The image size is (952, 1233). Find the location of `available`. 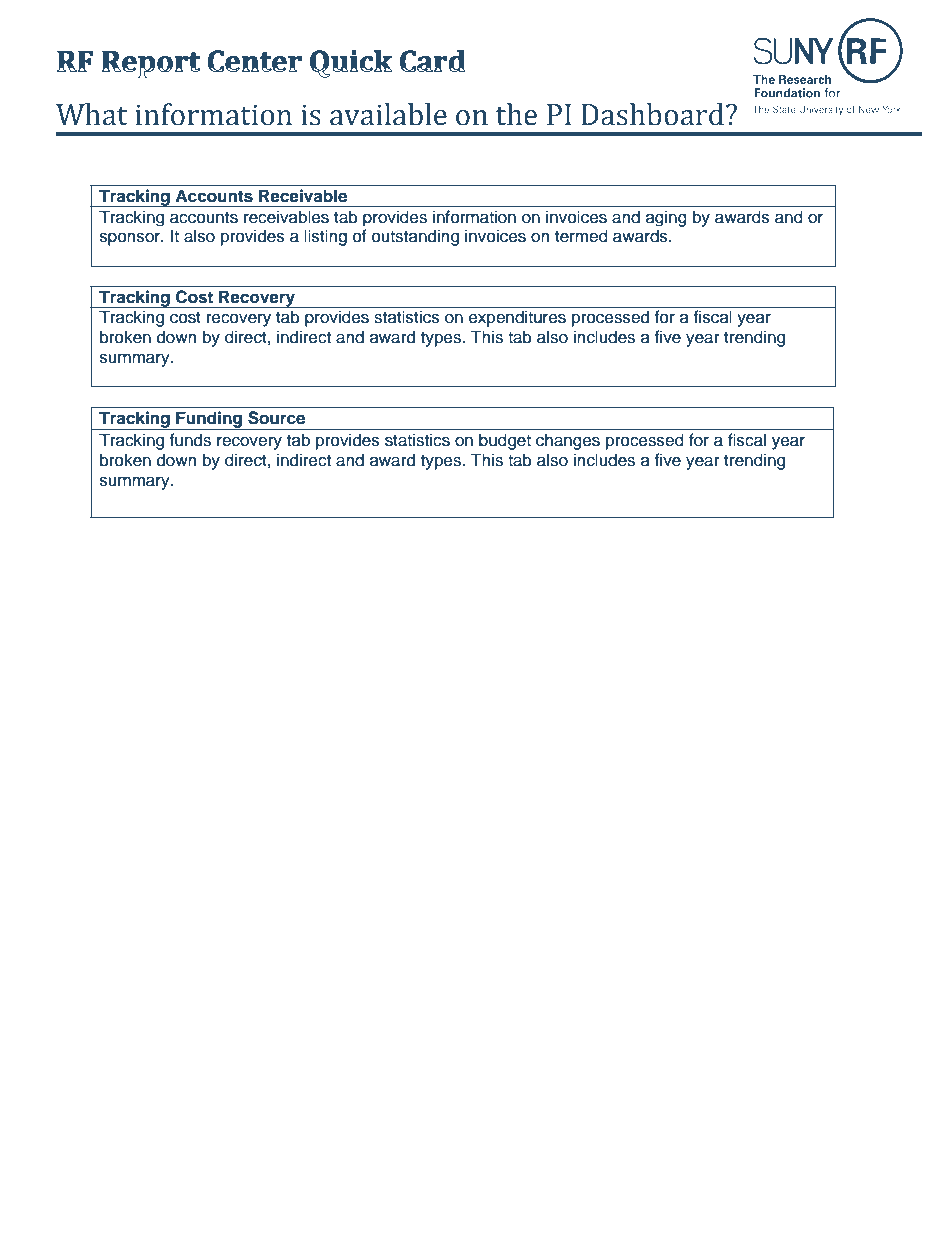

available is located at coordinates (388, 114).
